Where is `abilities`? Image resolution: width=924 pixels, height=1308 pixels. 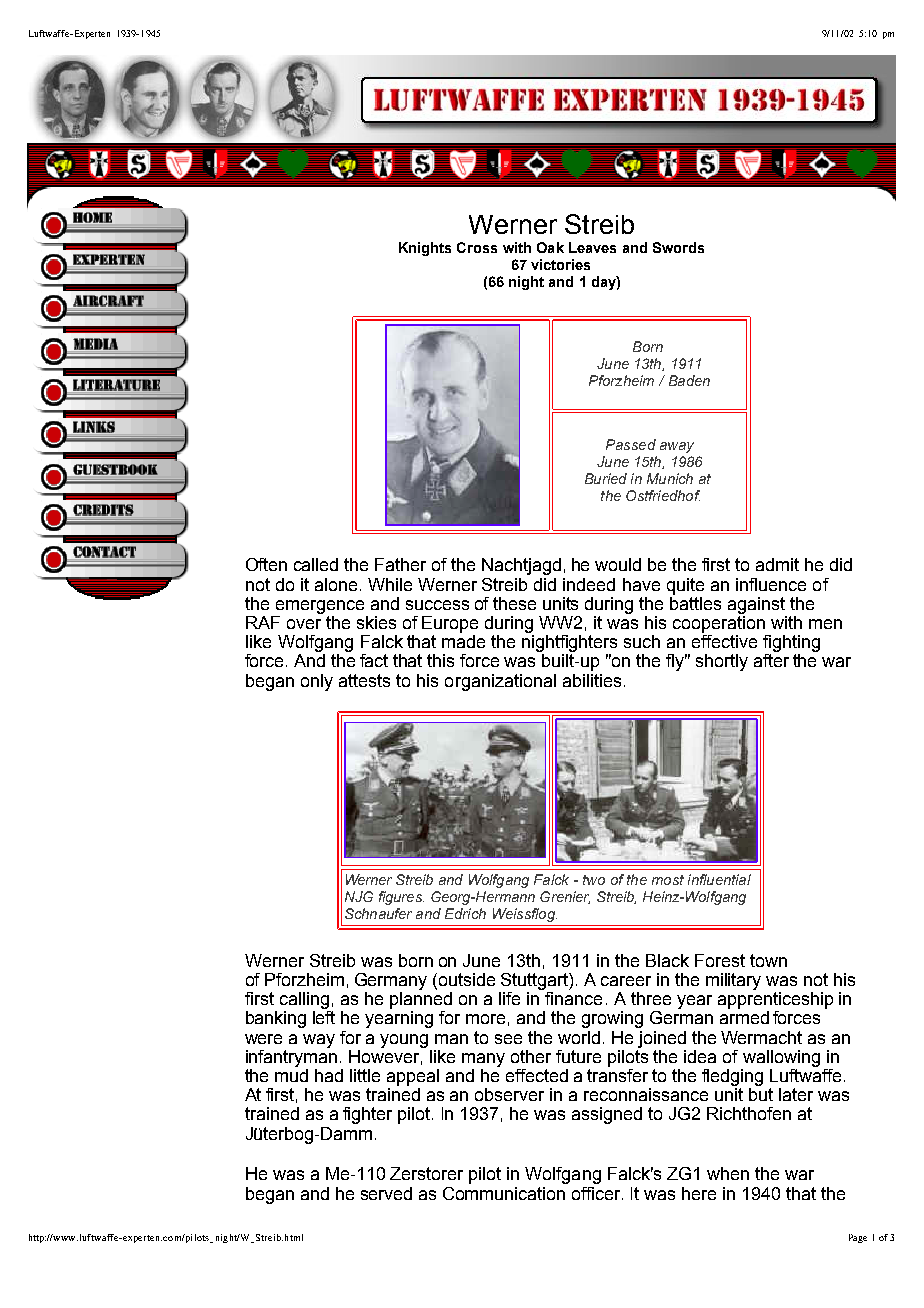 abilities is located at coordinates (592, 680).
